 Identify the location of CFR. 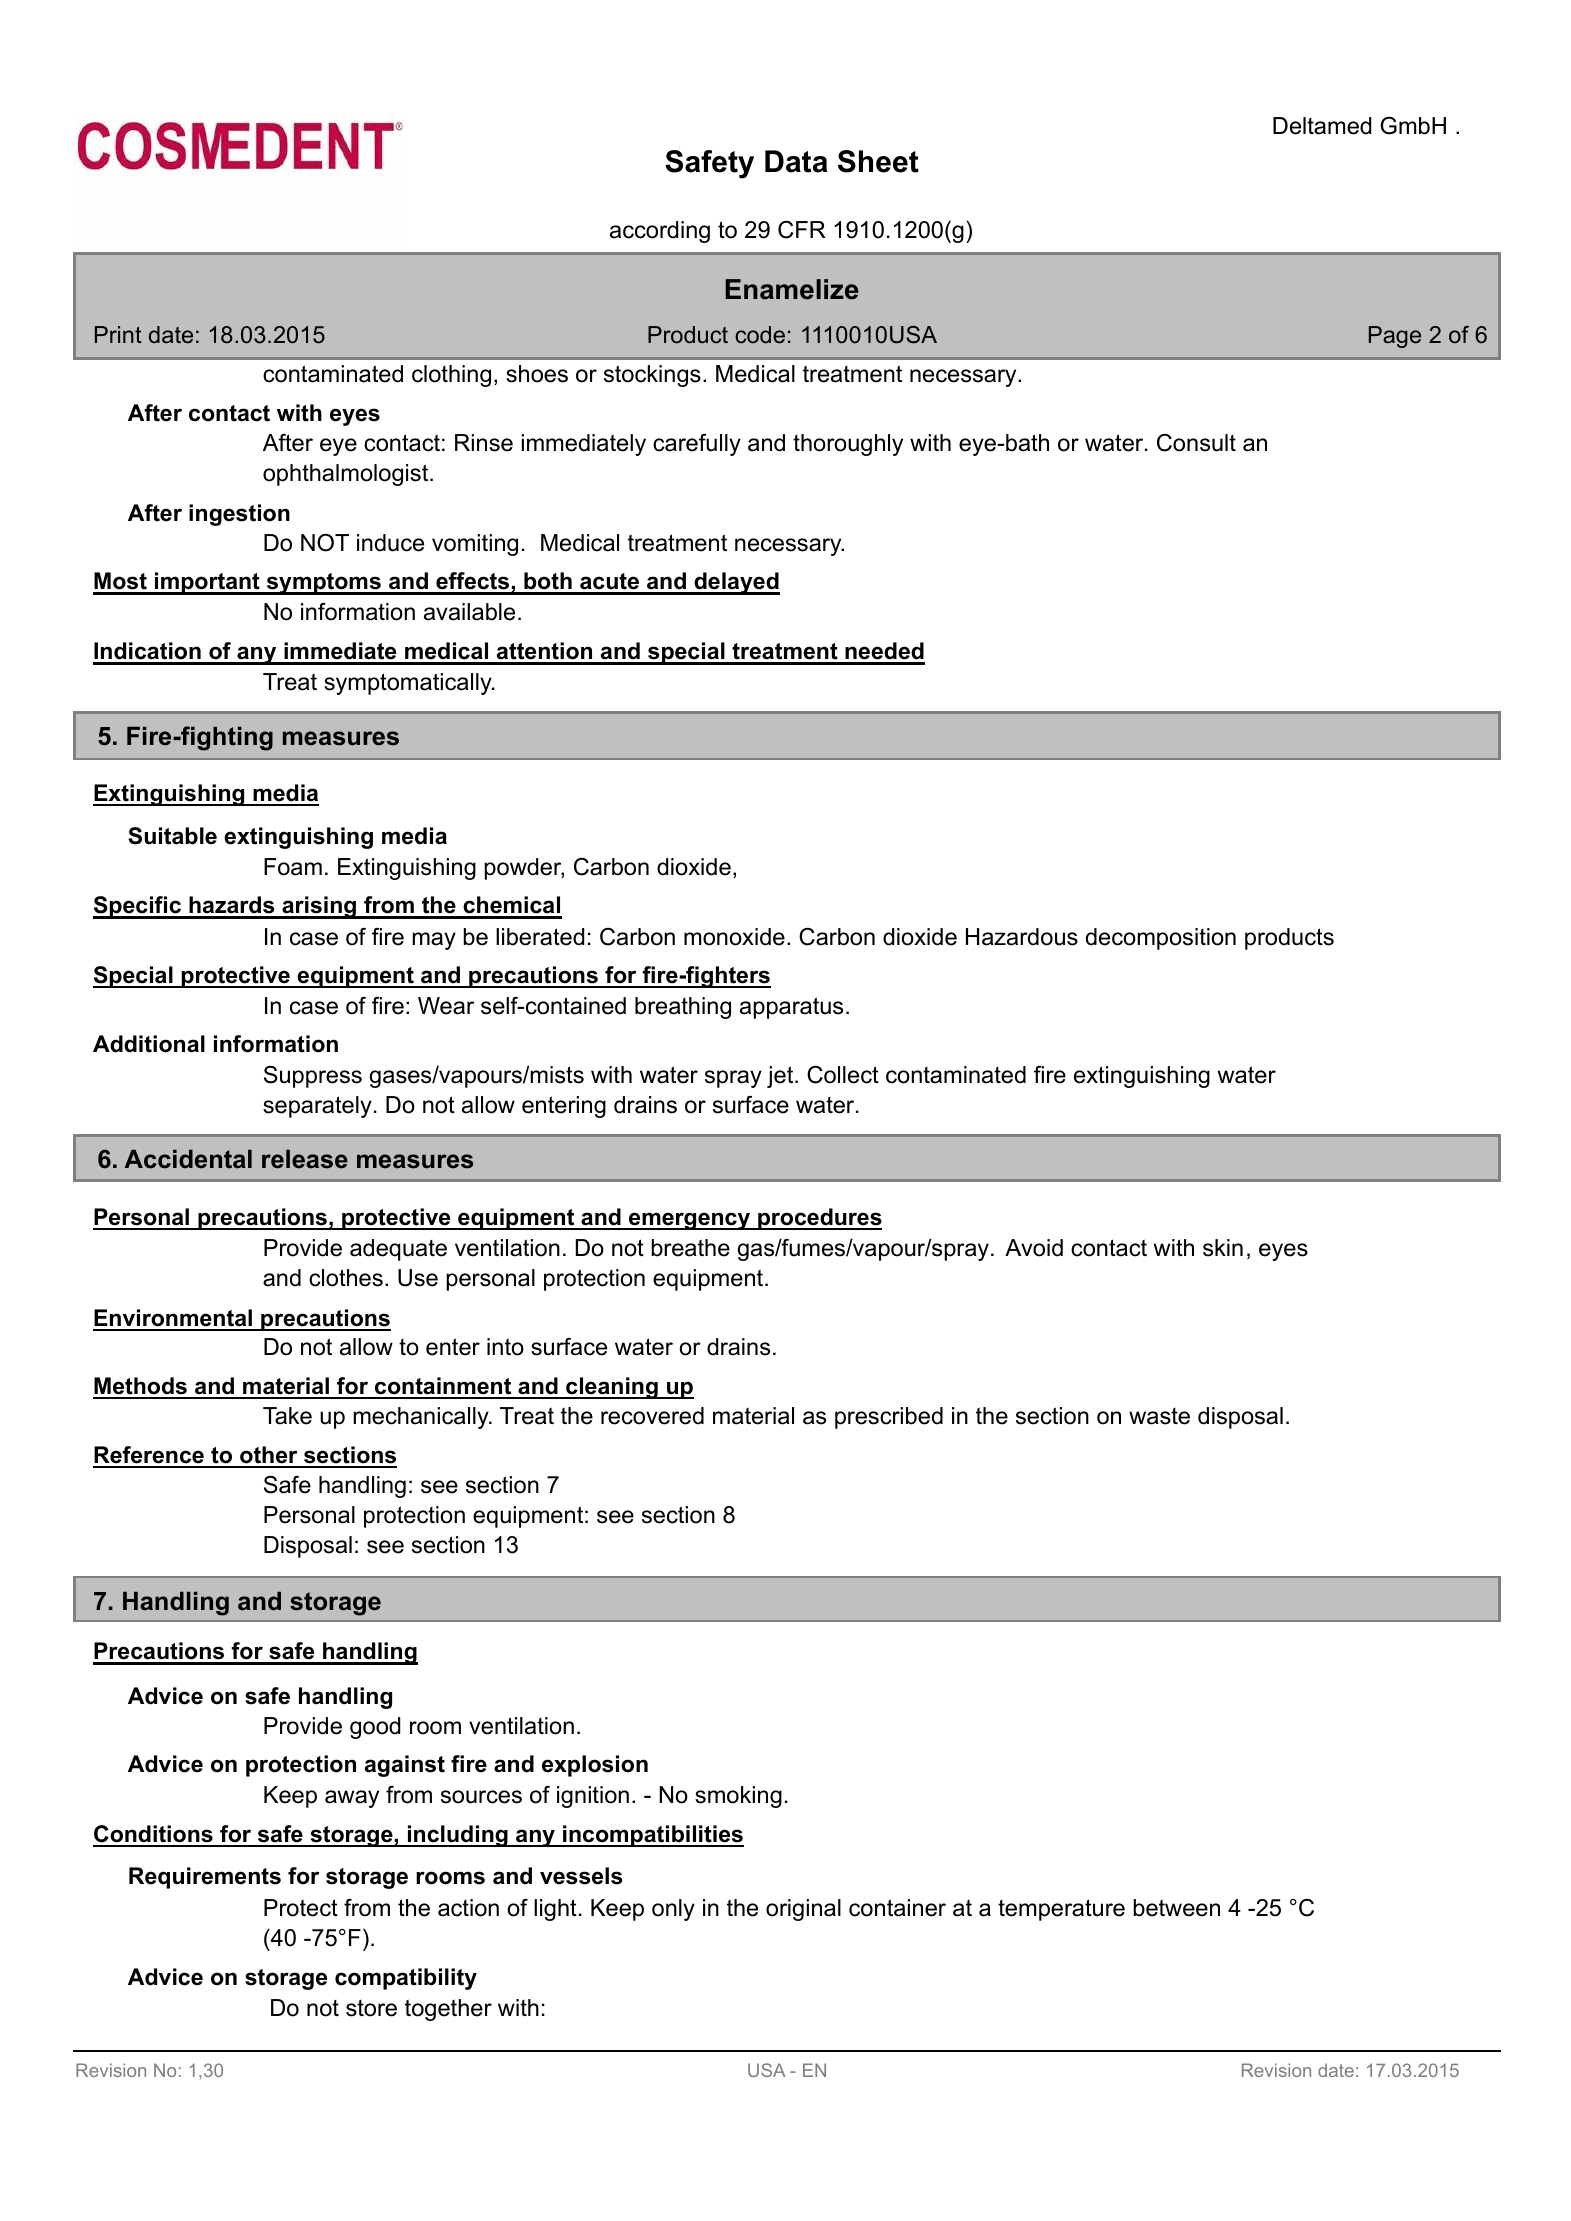
(802, 230).
